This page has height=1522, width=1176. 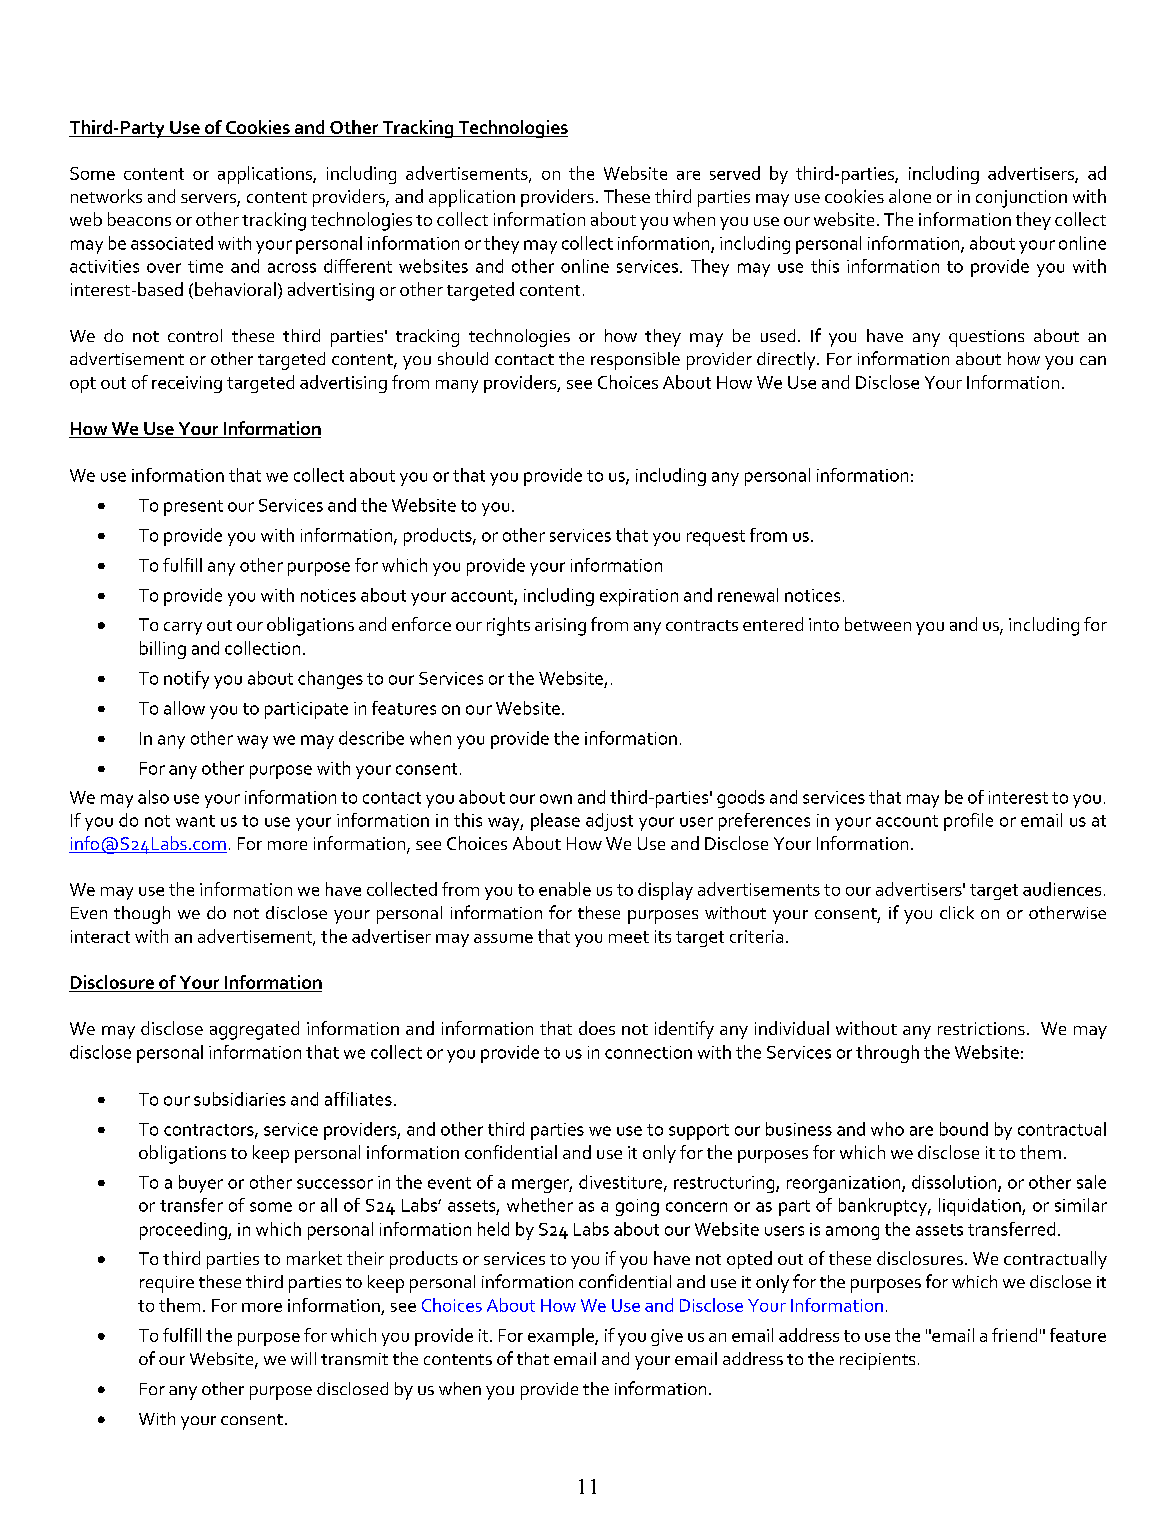 I want to click on own, so click(x=556, y=799).
